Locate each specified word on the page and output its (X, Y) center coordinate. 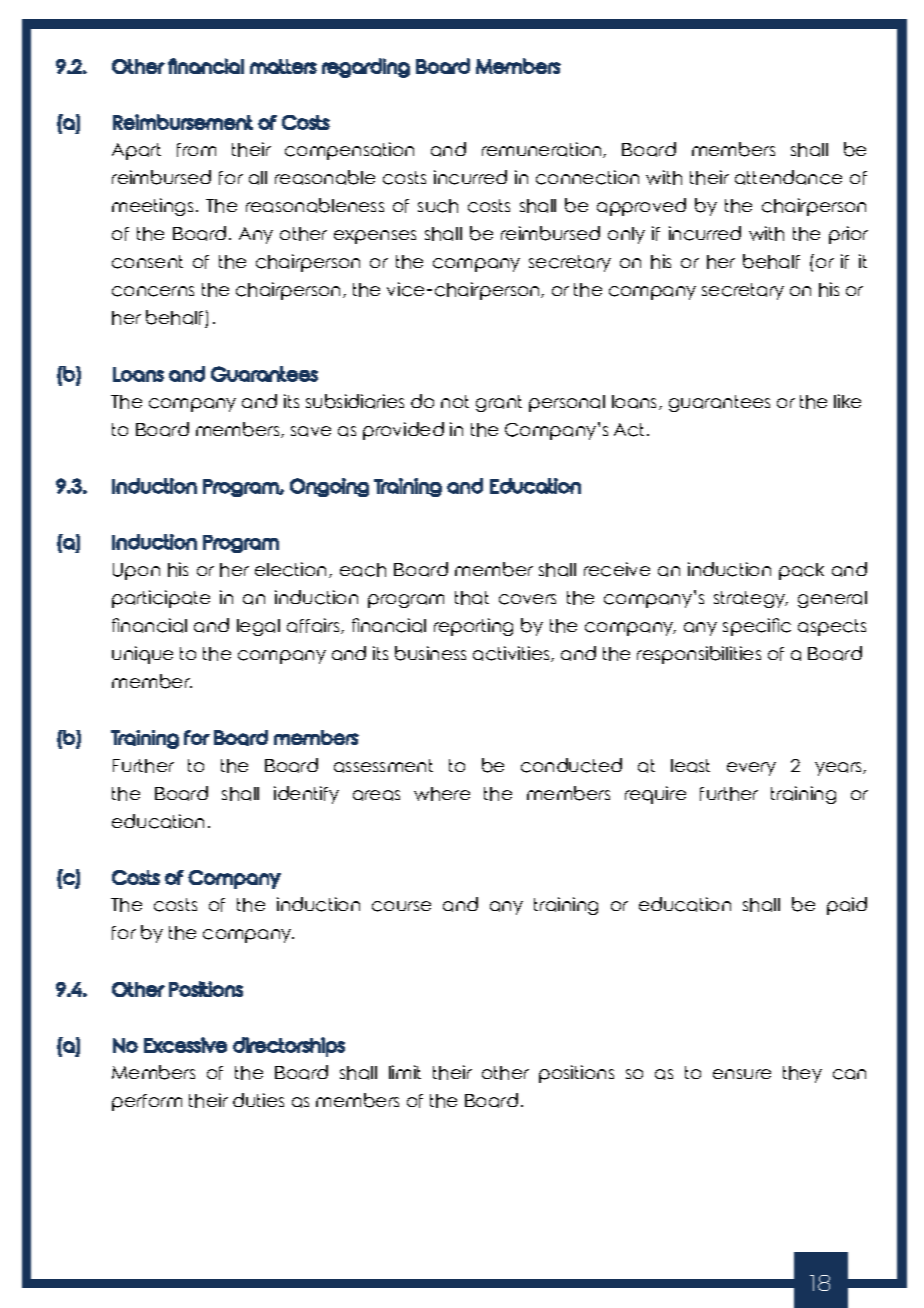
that (472, 598)
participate (161, 599)
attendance (788, 177)
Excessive (185, 1045)
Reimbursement (183, 122)
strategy (751, 599)
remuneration (543, 150)
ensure (742, 1074)
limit (405, 1072)
